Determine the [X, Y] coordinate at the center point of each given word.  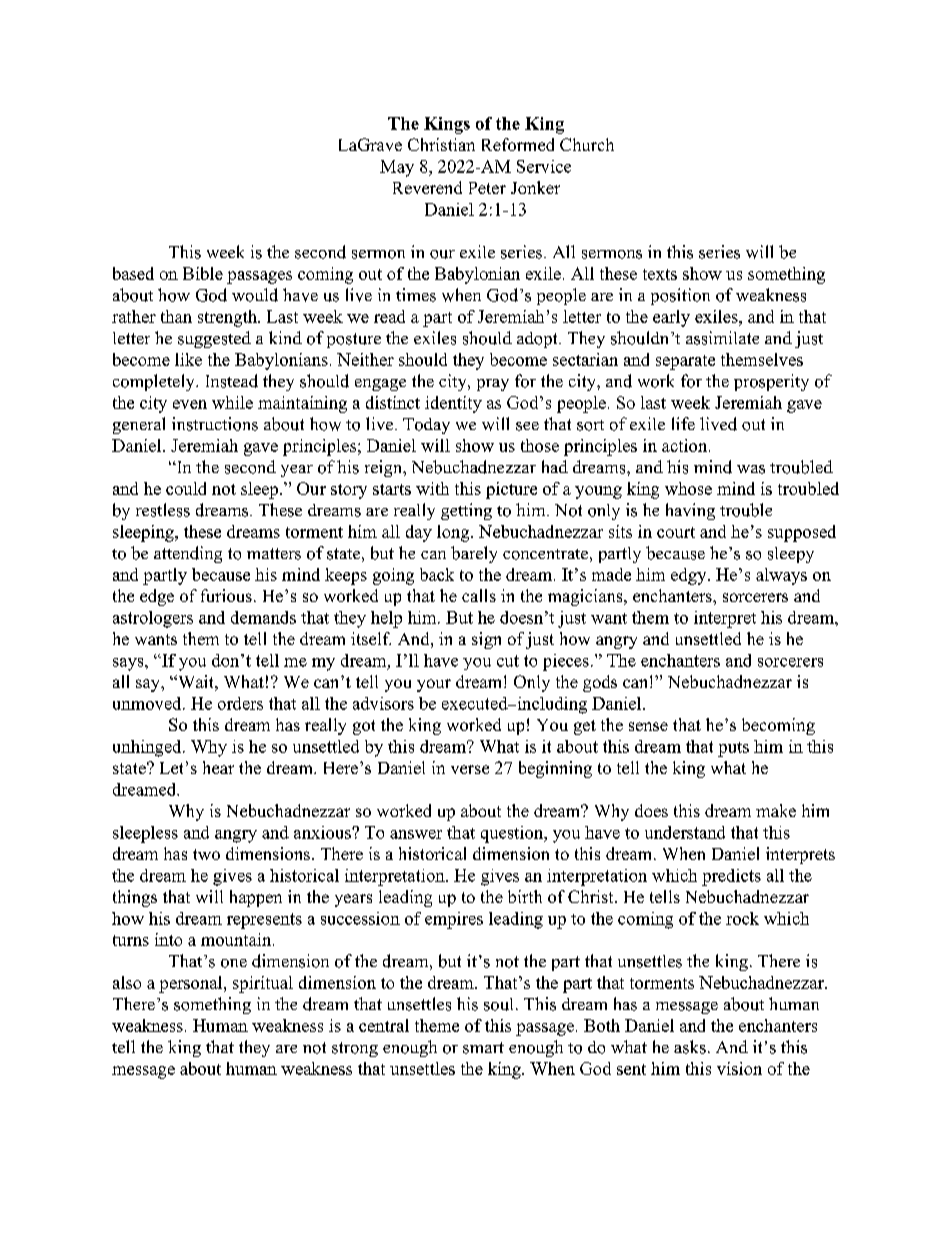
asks [690, 1047]
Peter [487, 188]
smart [483, 1048]
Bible [203, 273]
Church [587, 144]
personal [192, 984]
